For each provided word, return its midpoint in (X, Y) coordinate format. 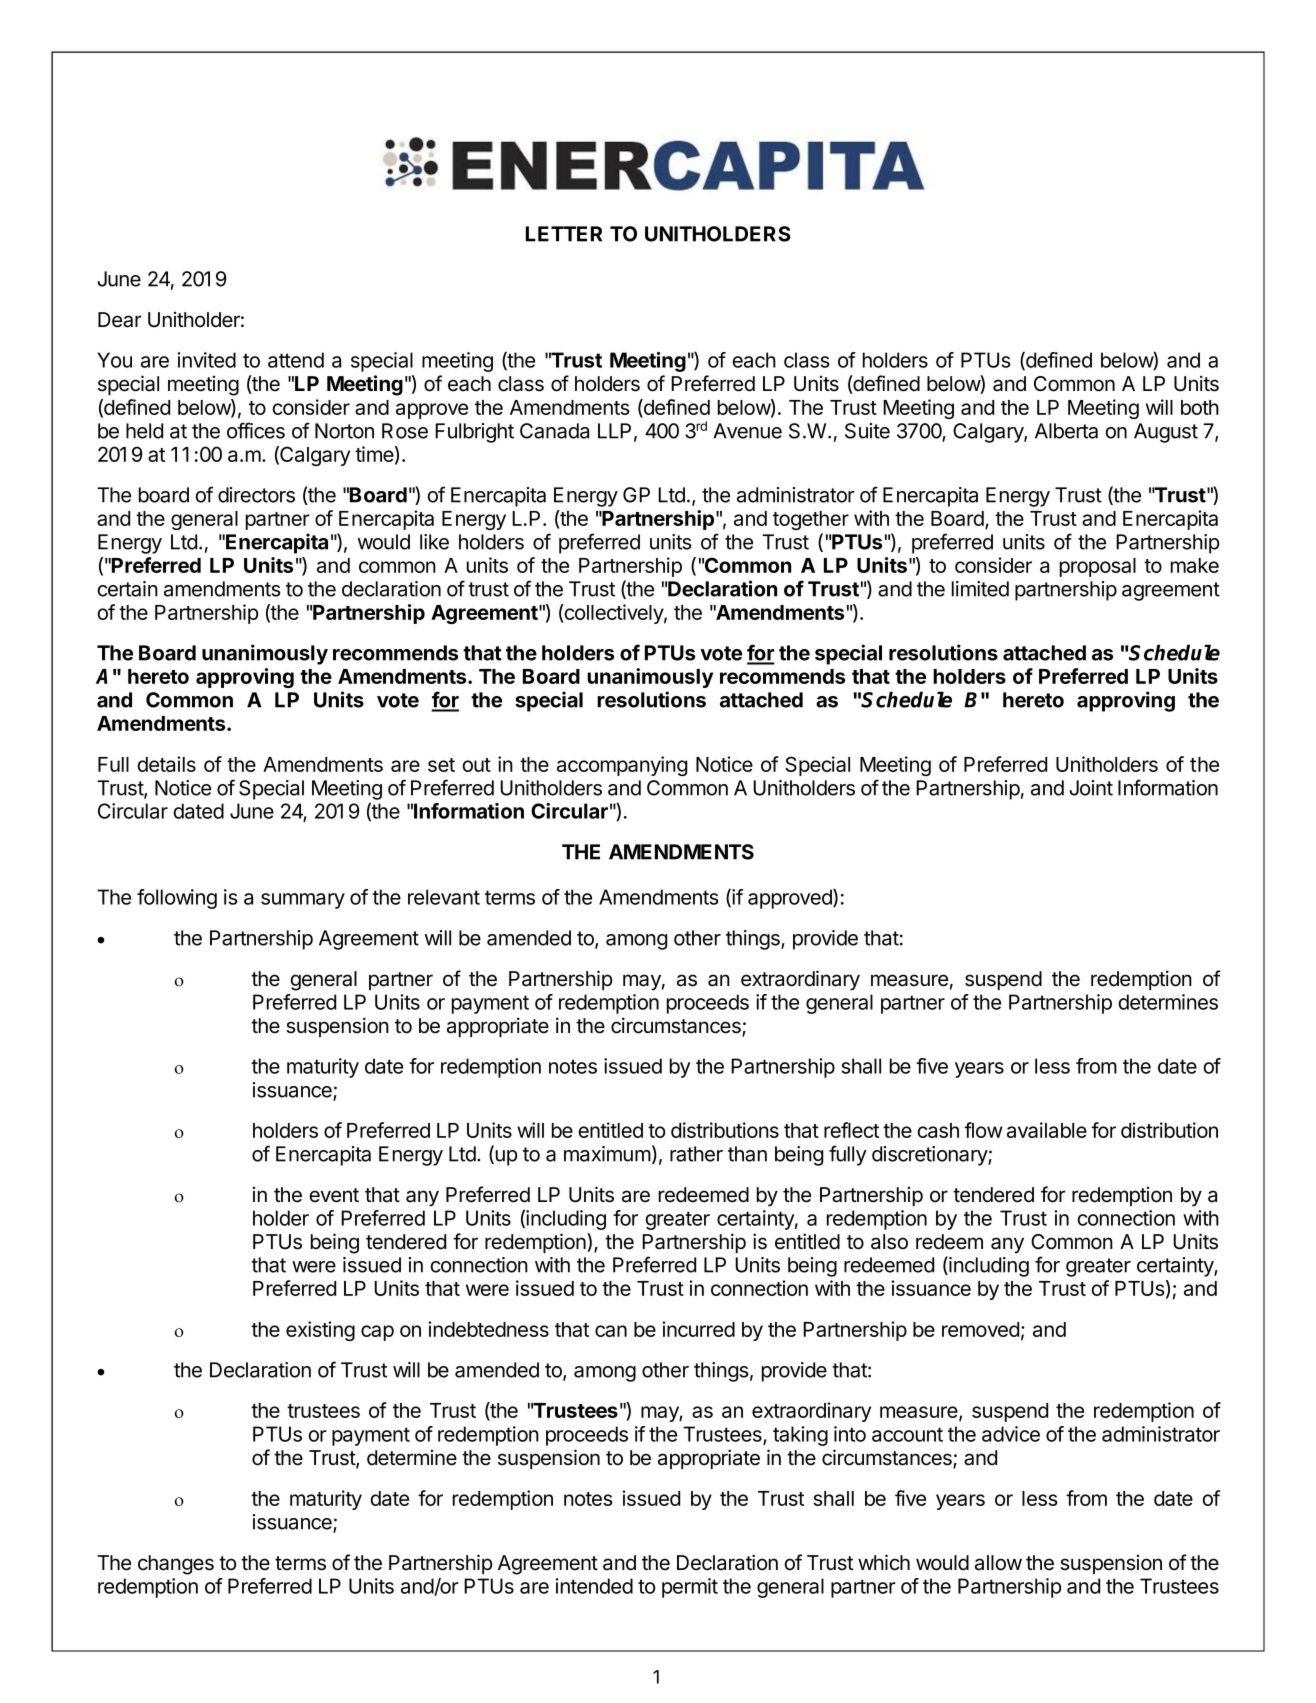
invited (206, 360)
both (1200, 407)
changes (176, 1565)
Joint (1091, 788)
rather (696, 1154)
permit (690, 1588)
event (334, 1195)
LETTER (564, 234)
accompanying (622, 766)
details (167, 764)
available (1047, 1130)
